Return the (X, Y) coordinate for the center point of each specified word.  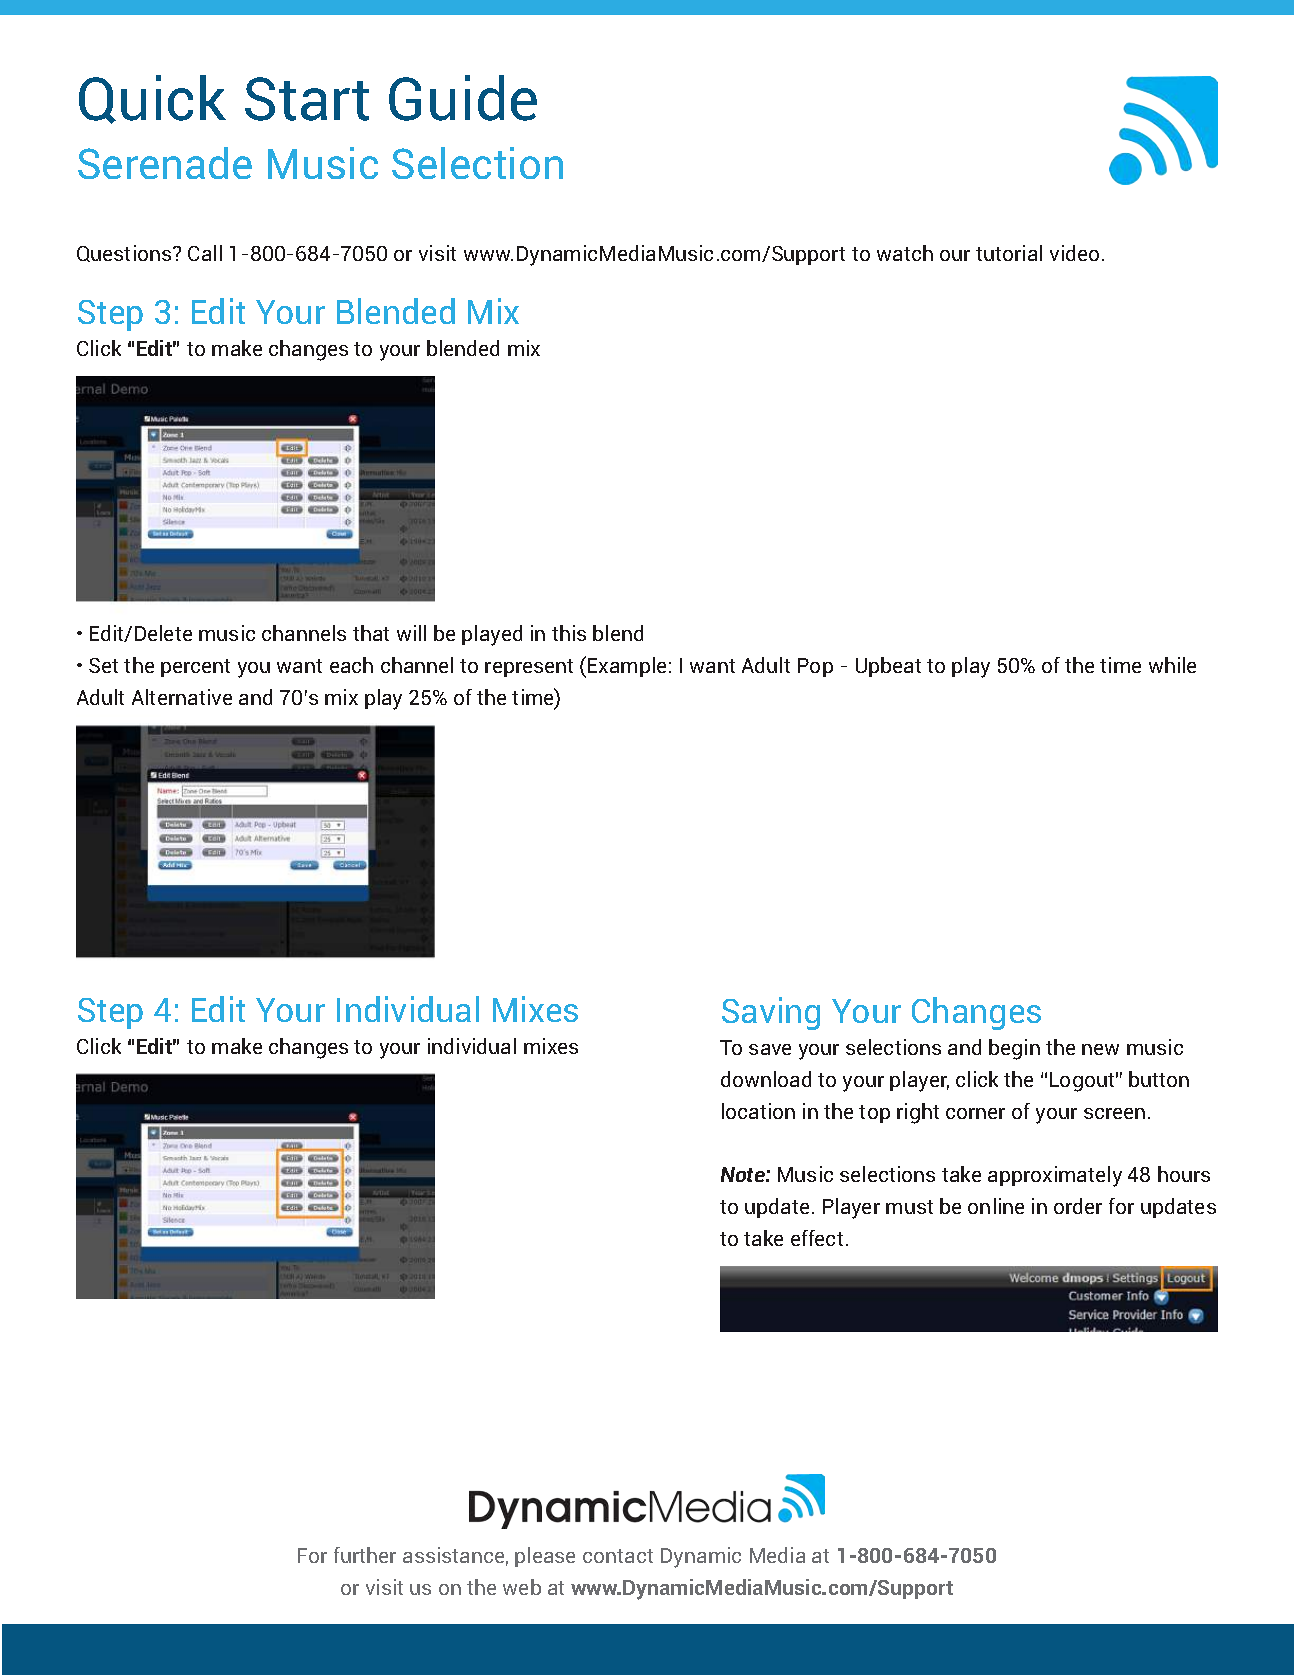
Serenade (165, 163)
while (1172, 665)
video (1074, 253)
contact (618, 1556)
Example (627, 667)
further (365, 1555)
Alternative (182, 697)
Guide (463, 98)
